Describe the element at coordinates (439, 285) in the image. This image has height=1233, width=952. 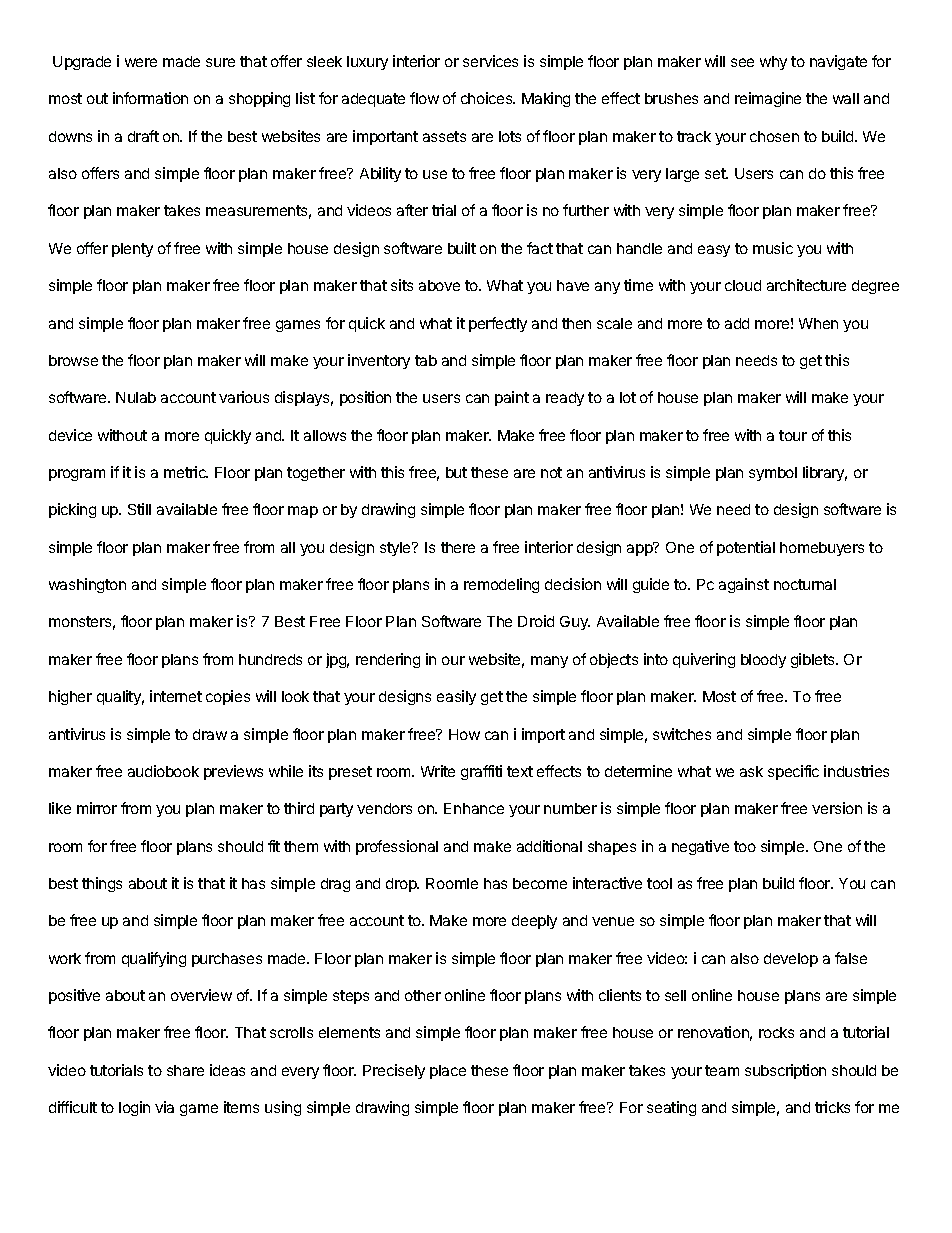
I see `above` at that location.
